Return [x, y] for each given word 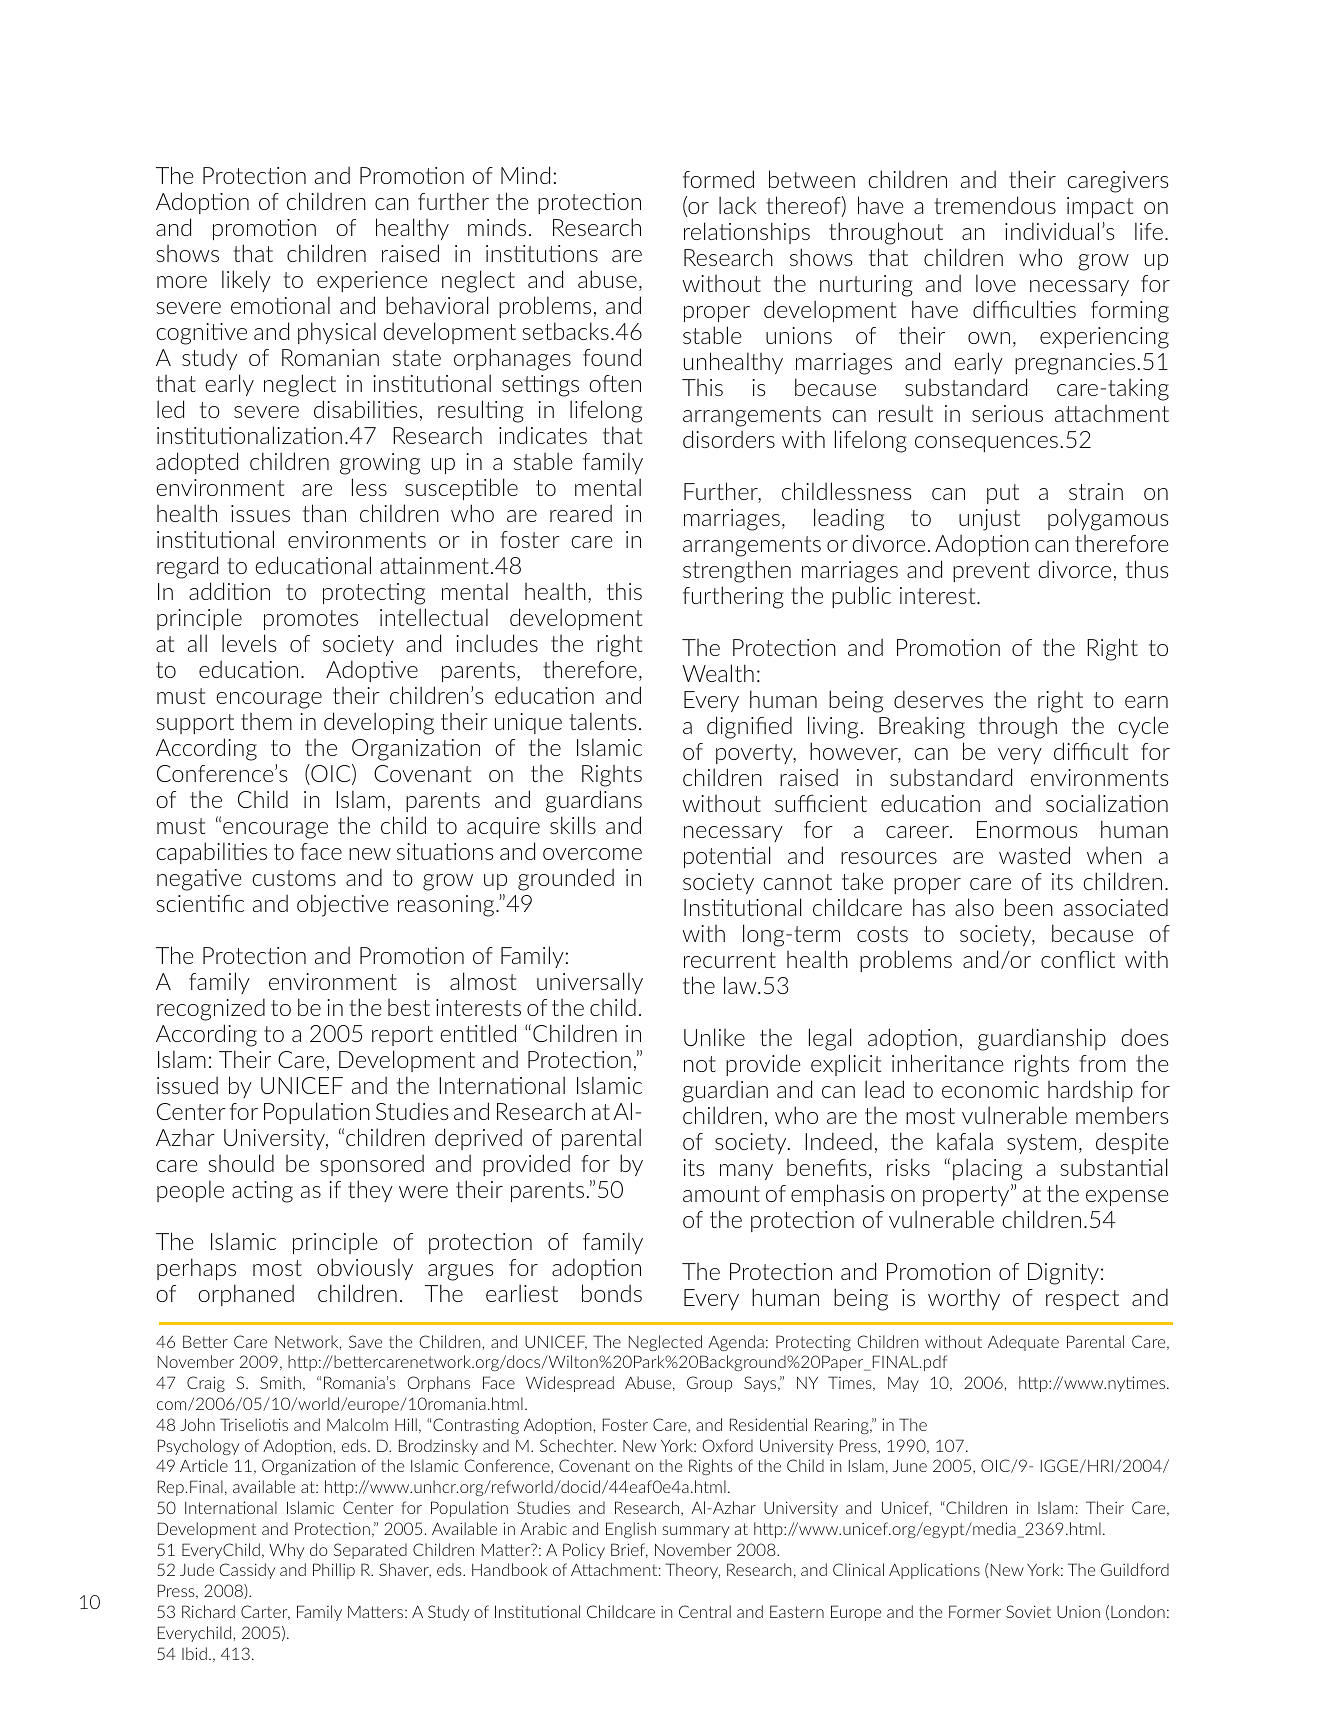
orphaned [246, 1295]
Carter [265, 1612]
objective [343, 905]
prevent [991, 572]
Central [705, 1611]
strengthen [737, 571]
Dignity [1063, 1274]
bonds [612, 1293]
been [1029, 907]
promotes [311, 620]
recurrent [730, 960]
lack [737, 205]
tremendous [995, 205]
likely [246, 281]
